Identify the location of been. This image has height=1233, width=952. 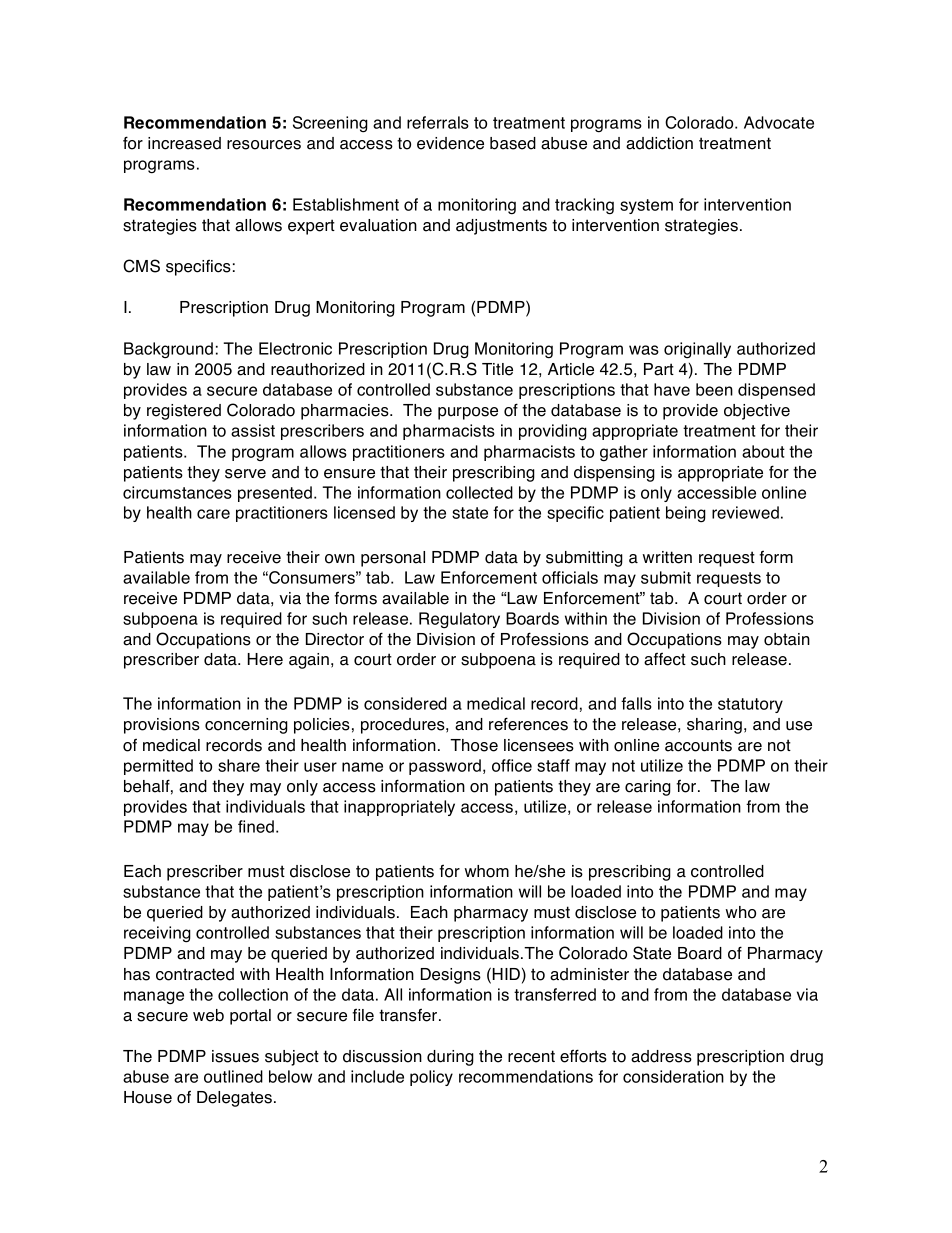
(714, 389).
